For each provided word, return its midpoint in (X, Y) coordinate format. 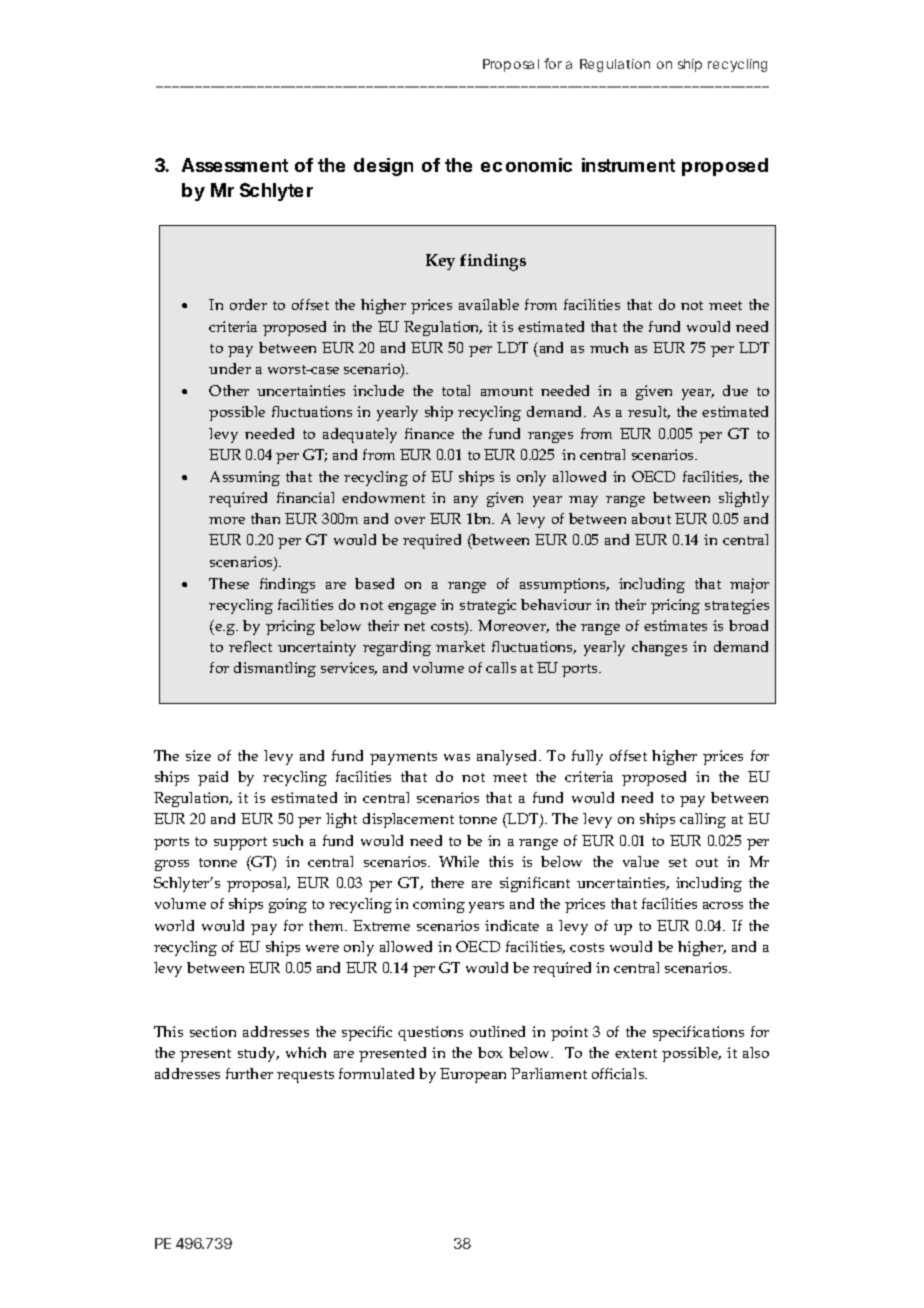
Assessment (235, 165)
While (459, 861)
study (258, 1054)
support (240, 843)
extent (636, 1053)
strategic (488, 606)
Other (229, 390)
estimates (675, 625)
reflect (250, 646)
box (490, 1052)
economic (526, 165)
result (649, 412)
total (456, 390)
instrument (628, 165)
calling (703, 820)
